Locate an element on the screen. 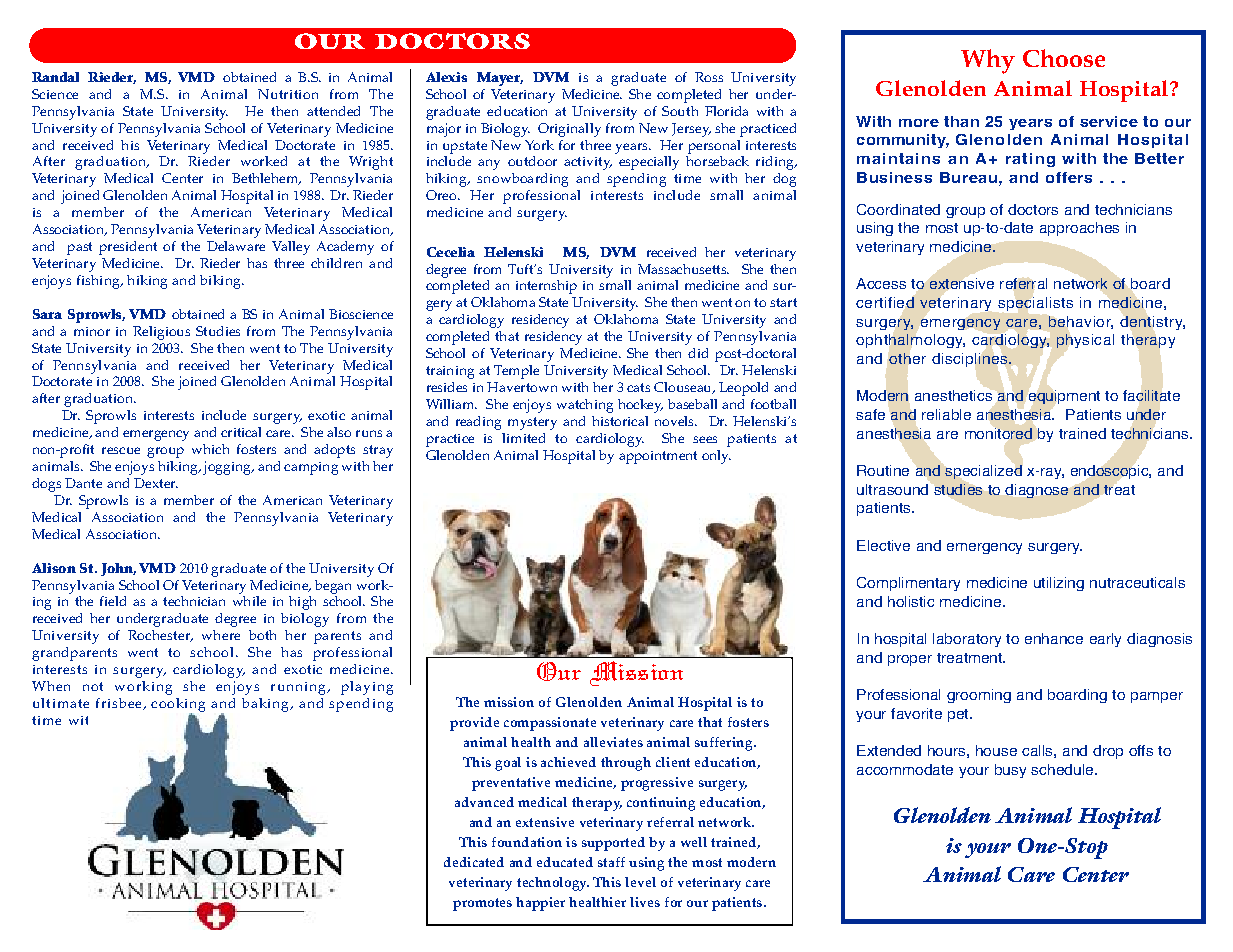 Image resolution: width=1233 pixels, height=952 pixels. Why is located at coordinates (988, 61).
